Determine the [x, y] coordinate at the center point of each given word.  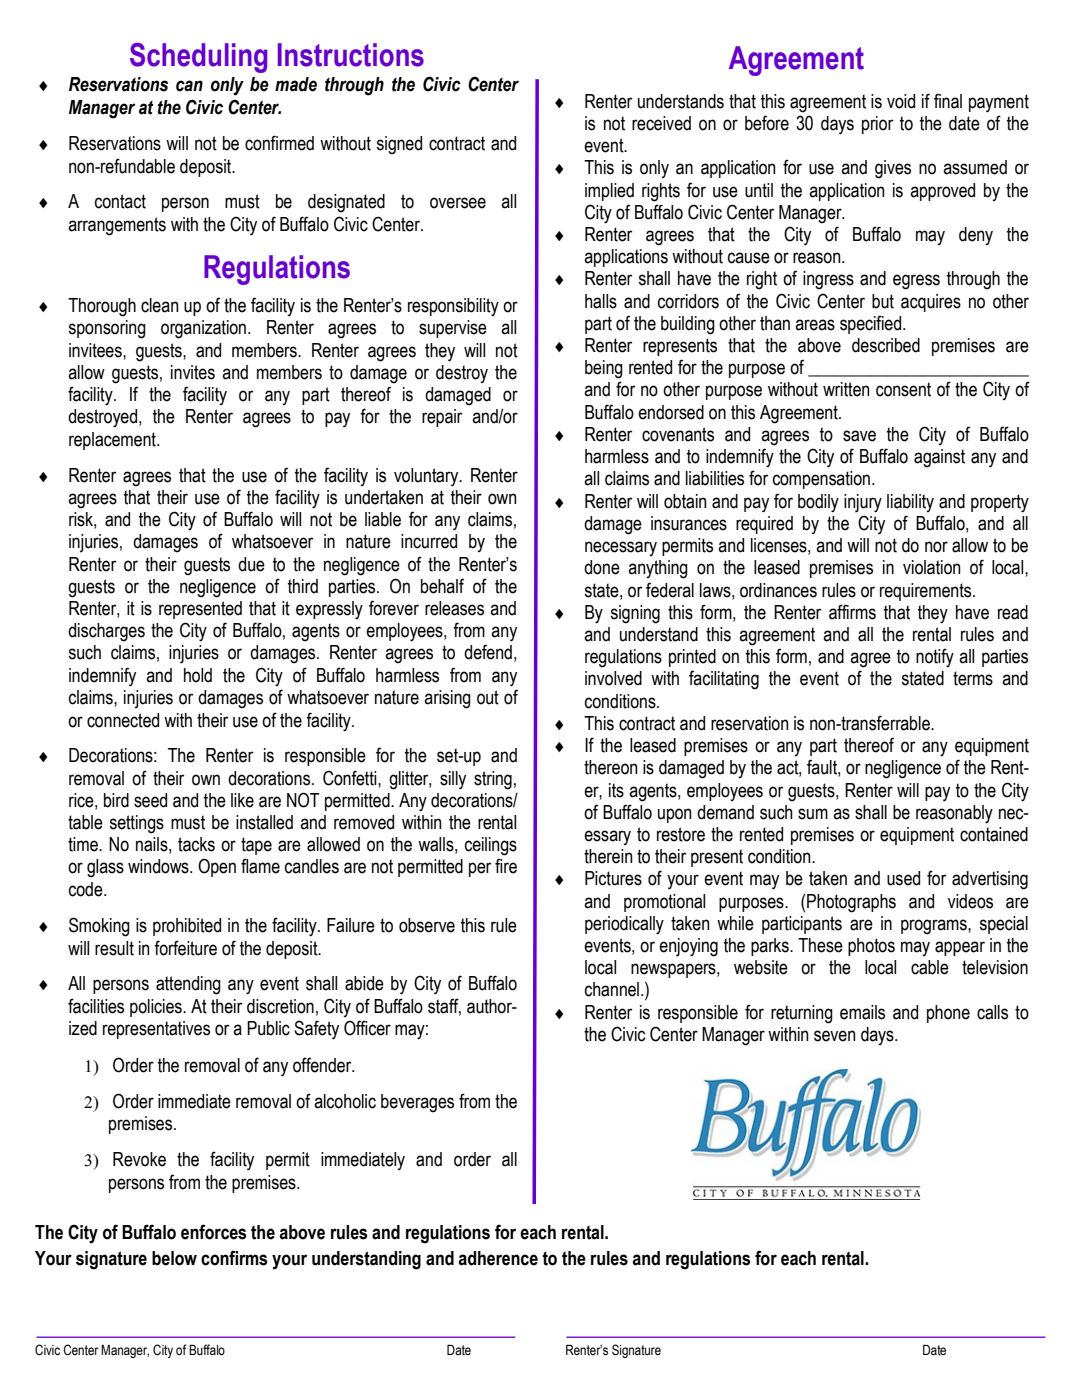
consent [903, 389]
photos [871, 947]
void [901, 101]
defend [488, 652]
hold [198, 675]
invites [193, 372]
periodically [624, 925]
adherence [498, 1258]
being [604, 369]
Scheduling [198, 58]
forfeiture [185, 948]
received [661, 123]
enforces [213, 1232]
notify [935, 658]
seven [835, 1036]
